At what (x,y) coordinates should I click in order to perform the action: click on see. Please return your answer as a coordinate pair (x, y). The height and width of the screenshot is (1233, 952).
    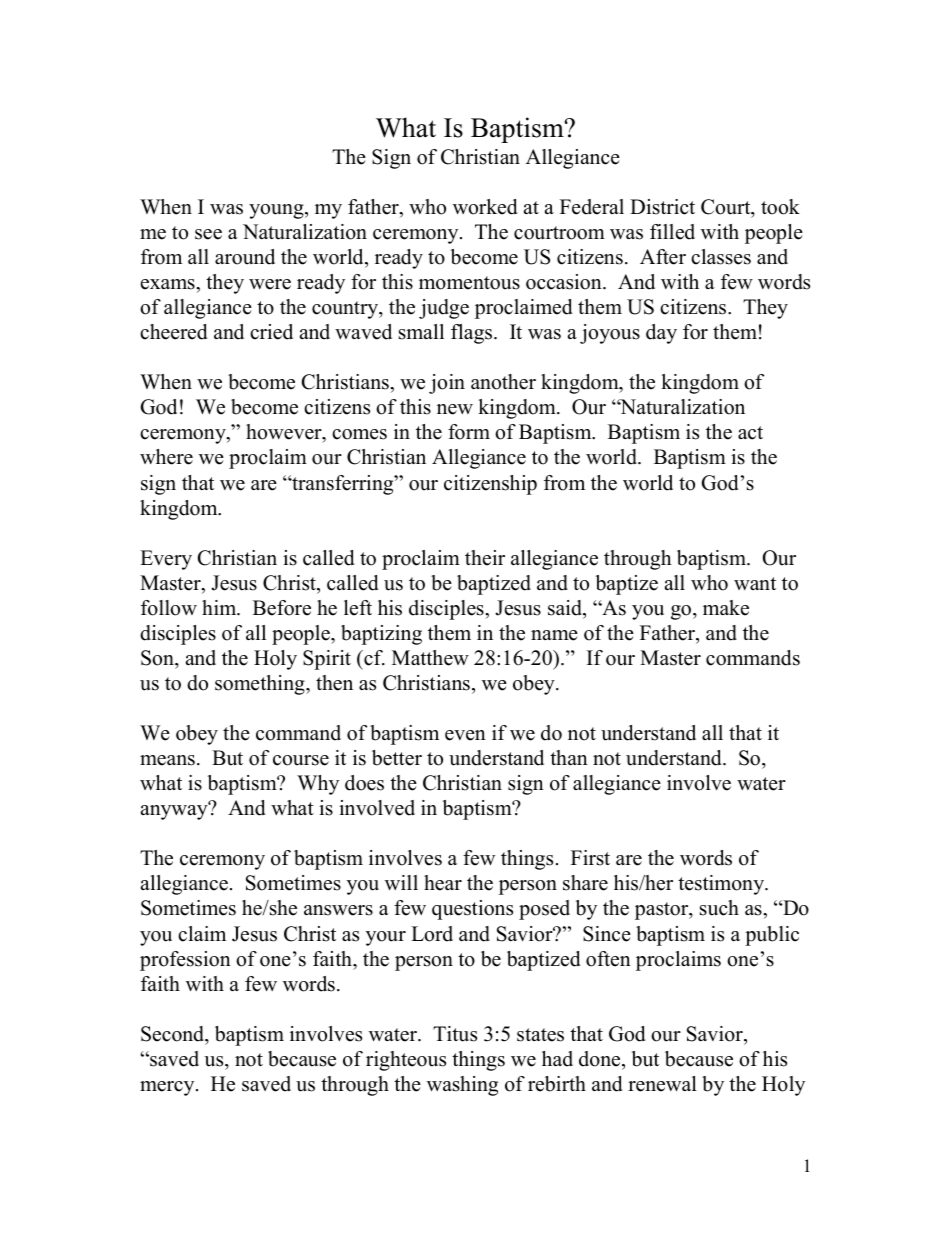
    Looking at the image, I should click on (208, 234).
